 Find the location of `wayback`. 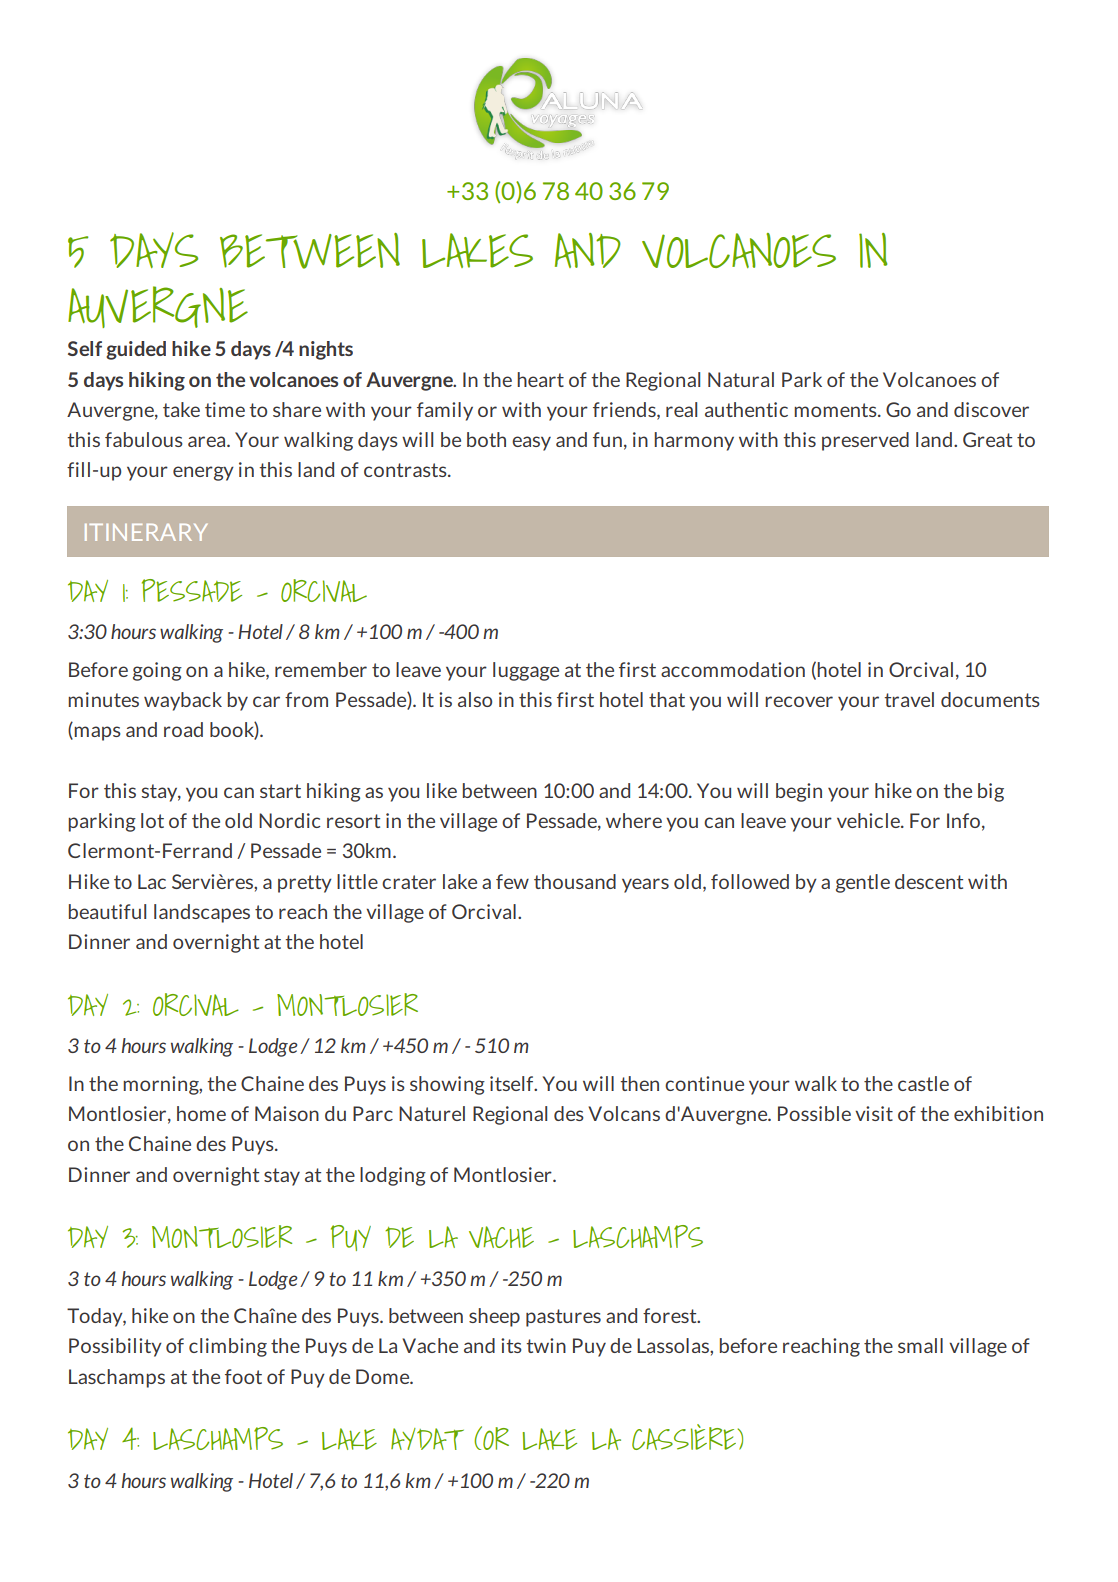

wayback is located at coordinates (183, 701).
